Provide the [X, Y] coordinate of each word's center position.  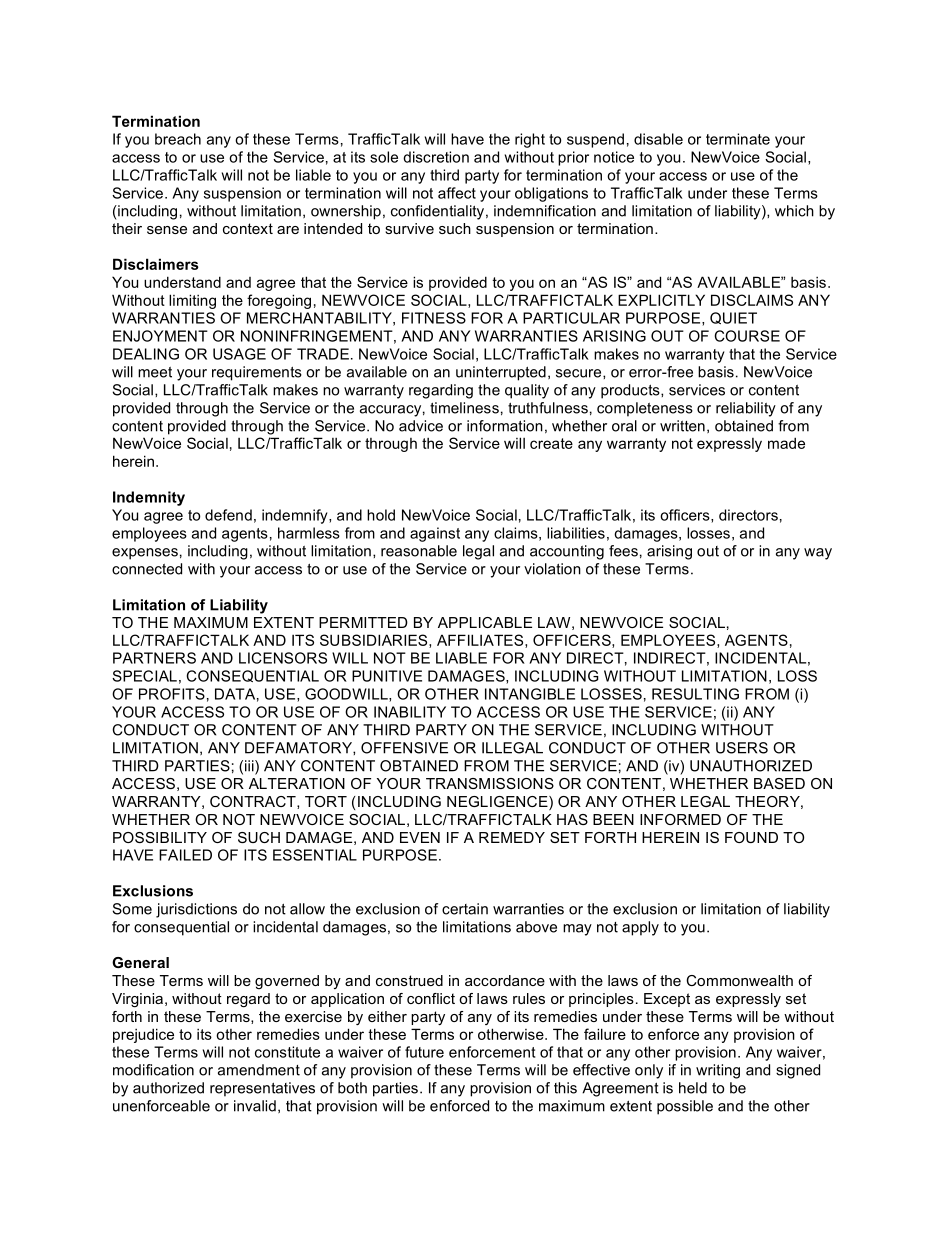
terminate [738, 139]
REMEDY [512, 837]
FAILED [185, 855]
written [682, 426]
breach [178, 139]
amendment [259, 1070]
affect [457, 193]
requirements [257, 373]
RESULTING [695, 694]
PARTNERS [154, 658]
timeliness [464, 408]
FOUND [751, 837]
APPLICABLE [485, 622]
